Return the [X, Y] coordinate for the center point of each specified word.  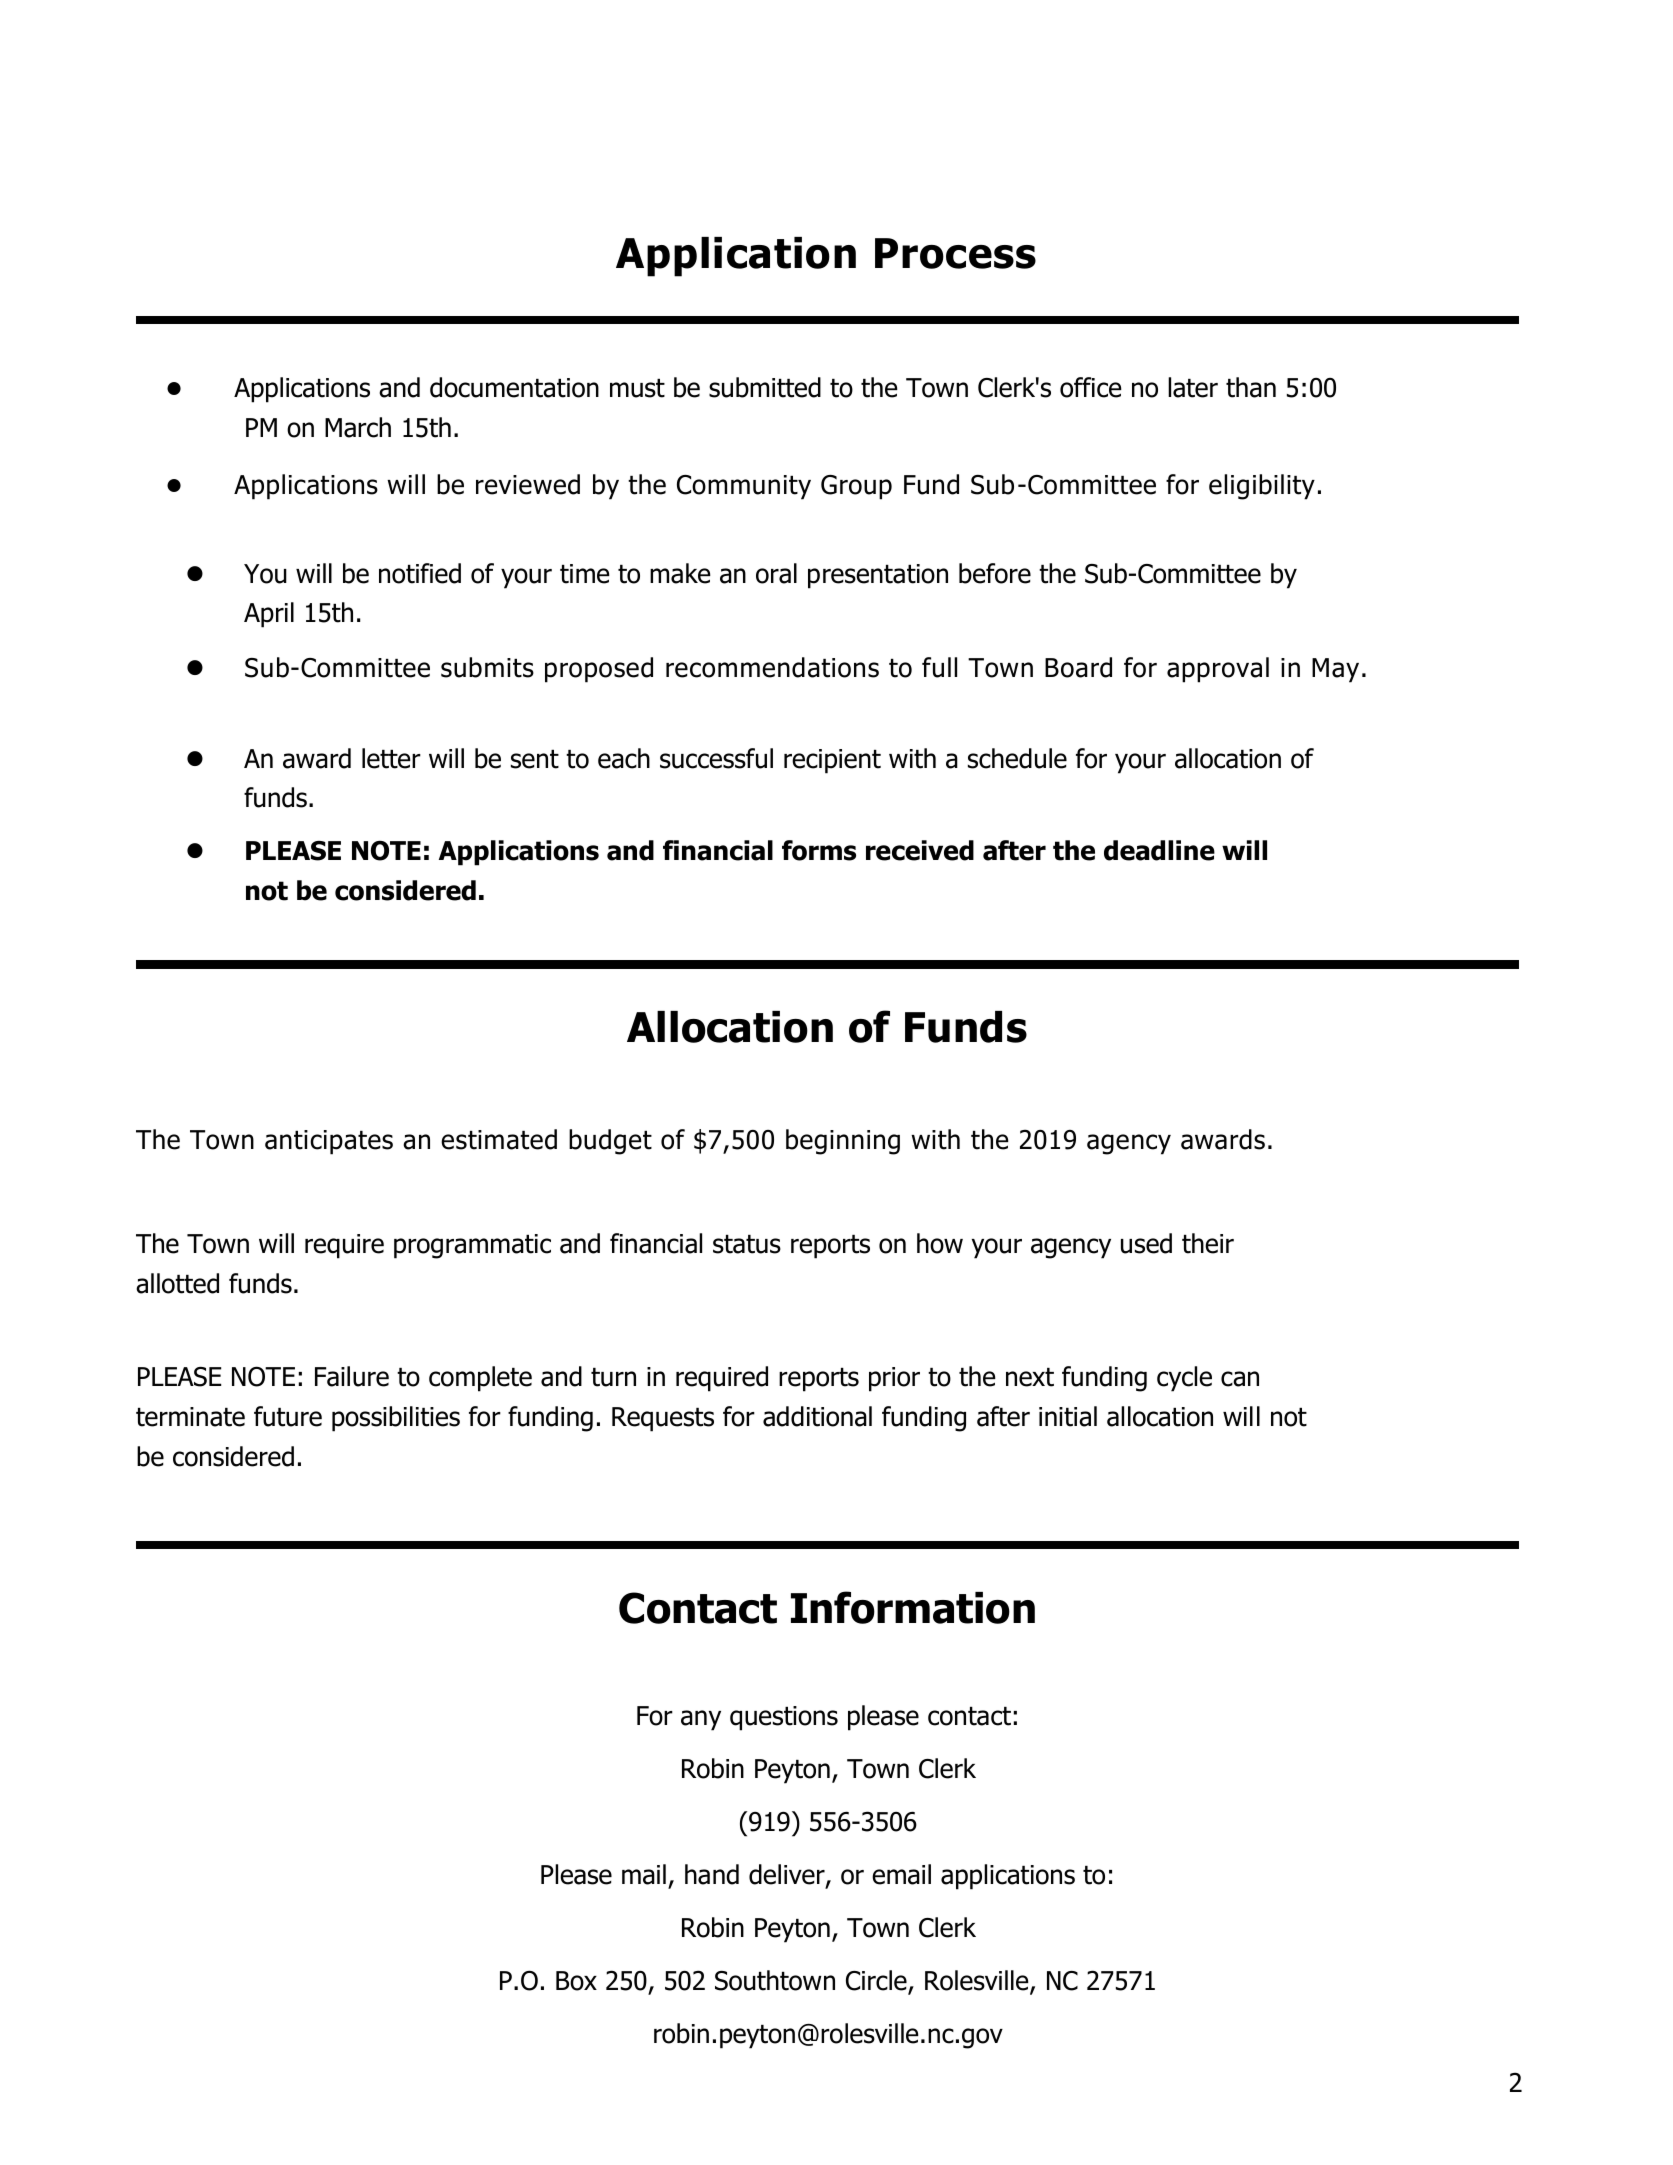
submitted [765, 387]
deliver [788, 1875]
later [1193, 387]
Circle [877, 1981]
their [1208, 1243]
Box [576, 1981]
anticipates [329, 1142]
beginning [843, 1142]
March [358, 427]
